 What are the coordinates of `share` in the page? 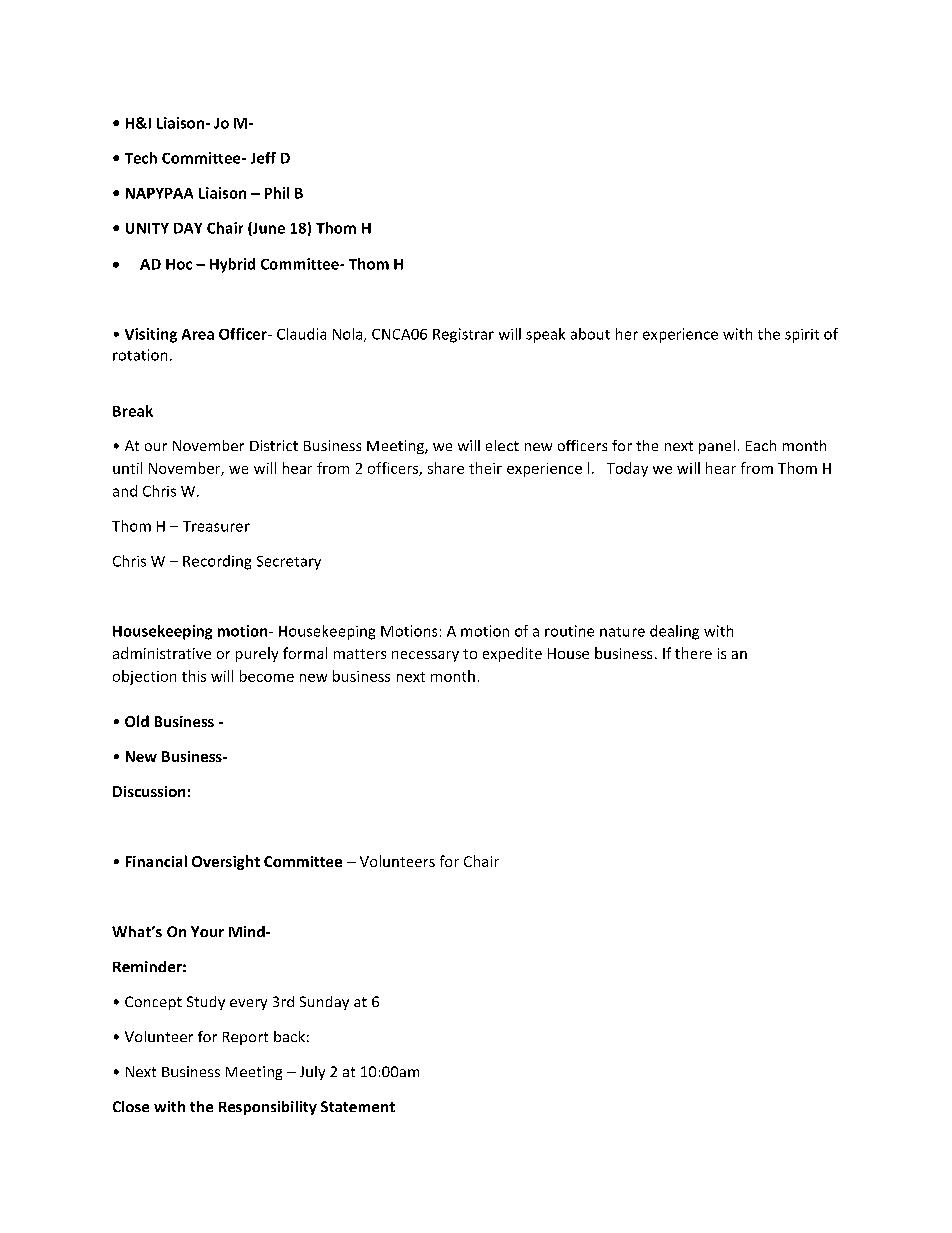 It's located at (446, 468).
